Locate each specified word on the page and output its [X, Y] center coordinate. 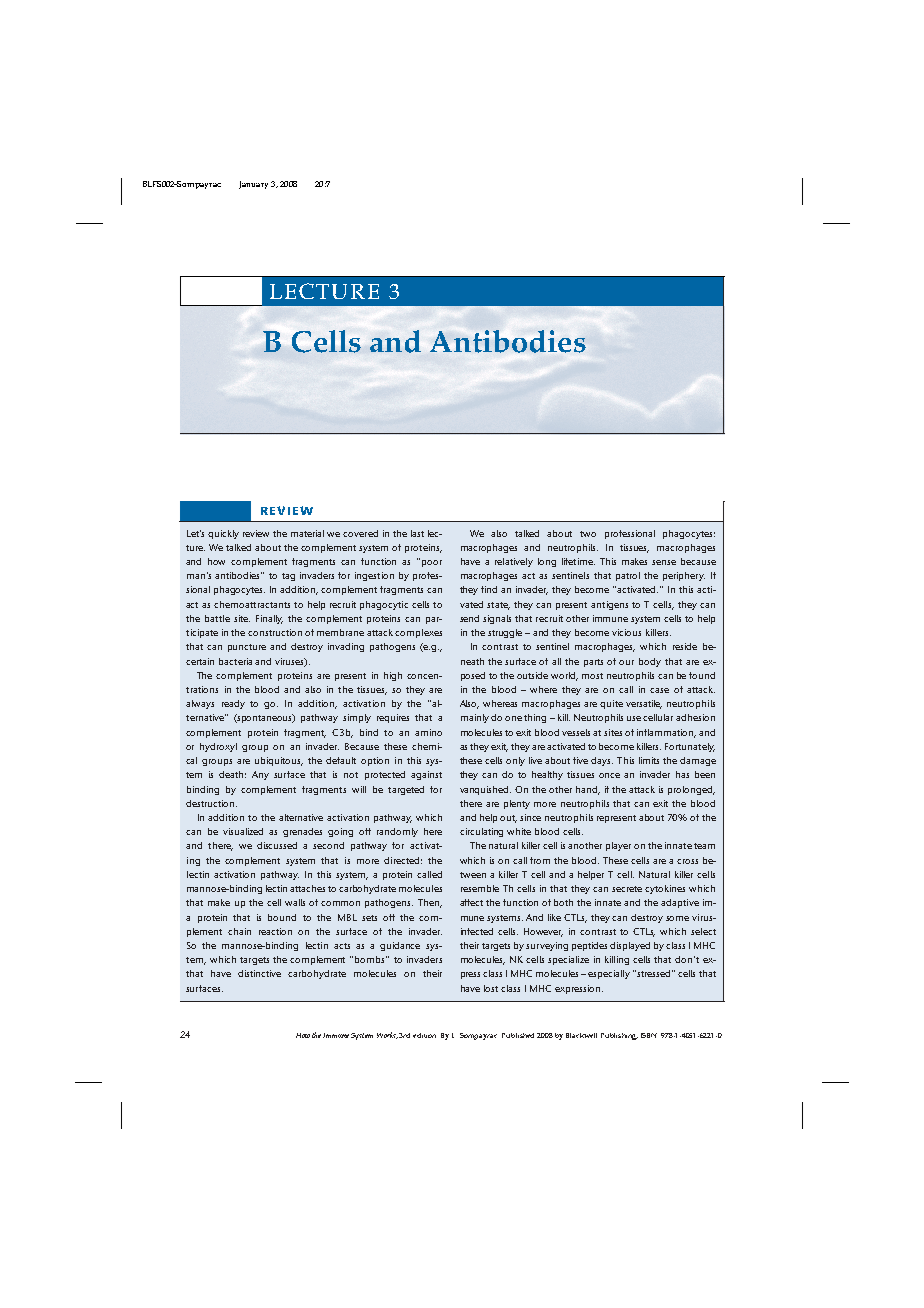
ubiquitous [279, 761]
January [253, 185]
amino [428, 732]
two [588, 534]
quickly [223, 534]
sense [664, 562]
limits [649, 760]
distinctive [259, 973]
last [417, 533]
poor [432, 563]
